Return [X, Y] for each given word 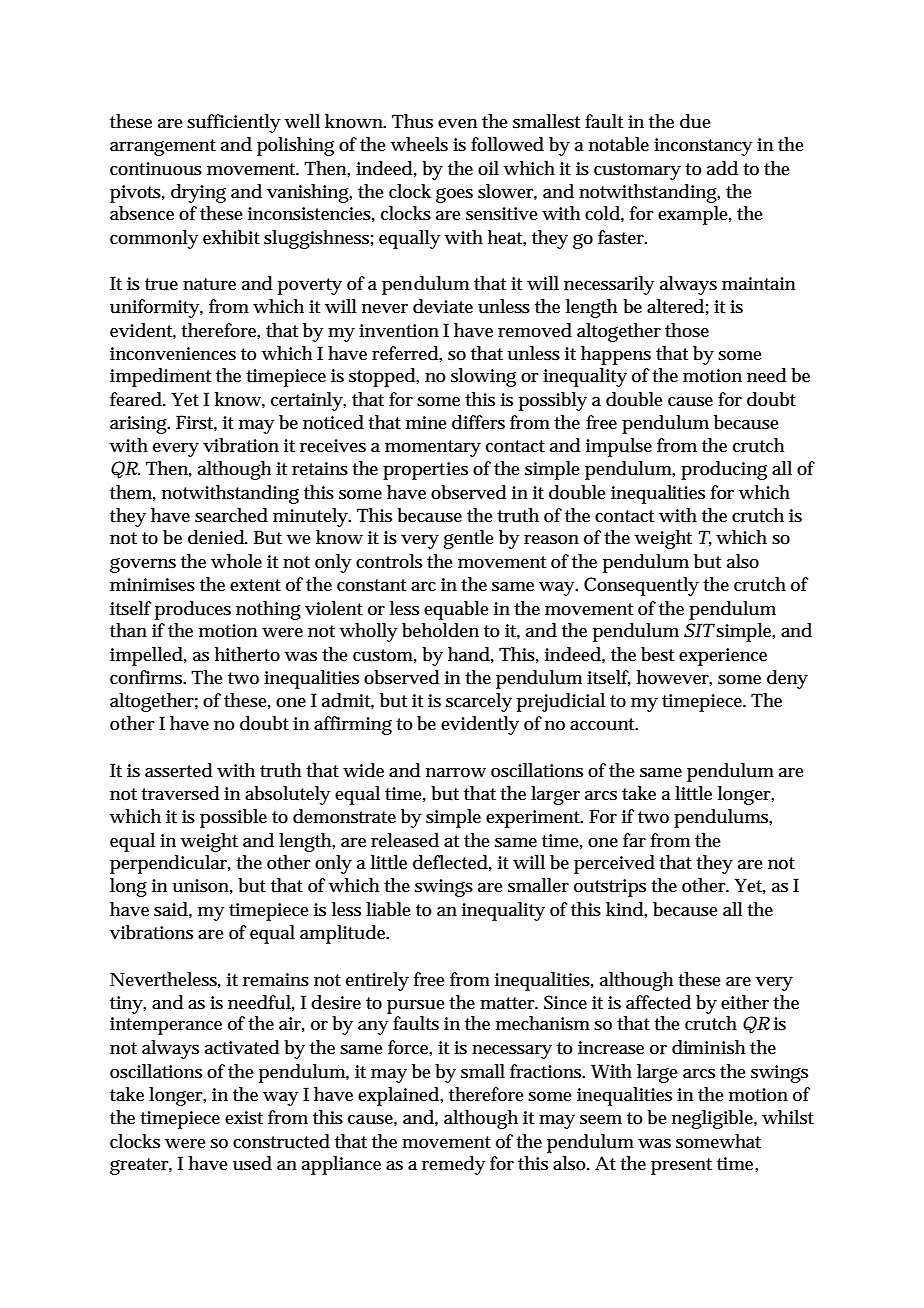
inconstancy [703, 147]
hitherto [247, 654]
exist [244, 1118]
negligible [714, 1119]
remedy [454, 1165]
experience [723, 657]
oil [488, 168]
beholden [440, 630]
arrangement [163, 147]
